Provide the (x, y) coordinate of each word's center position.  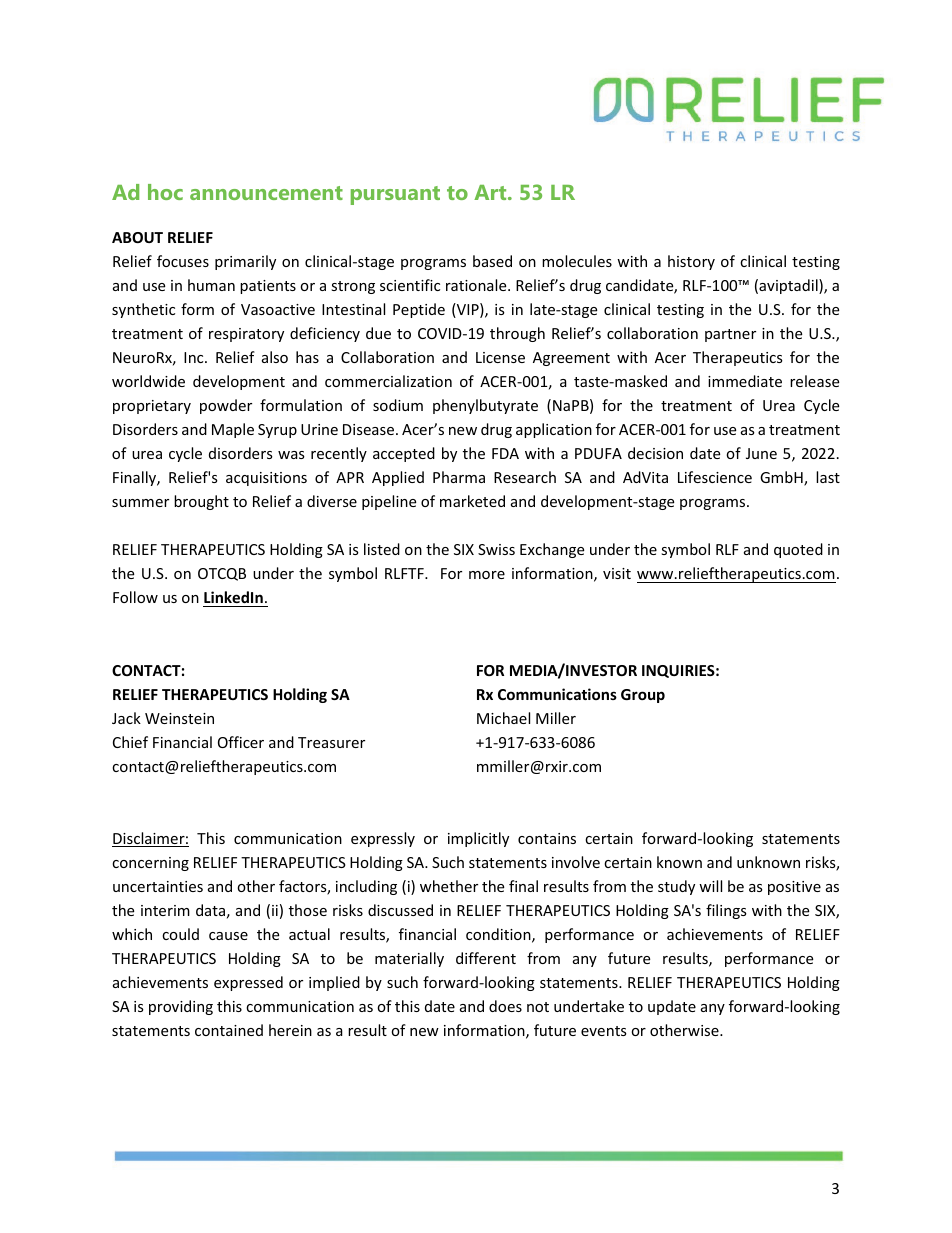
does (505, 1006)
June (761, 453)
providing (181, 1007)
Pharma (459, 477)
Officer (241, 742)
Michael (503, 718)
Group (643, 696)
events (604, 1031)
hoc (165, 192)
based (492, 261)
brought (201, 502)
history (691, 262)
